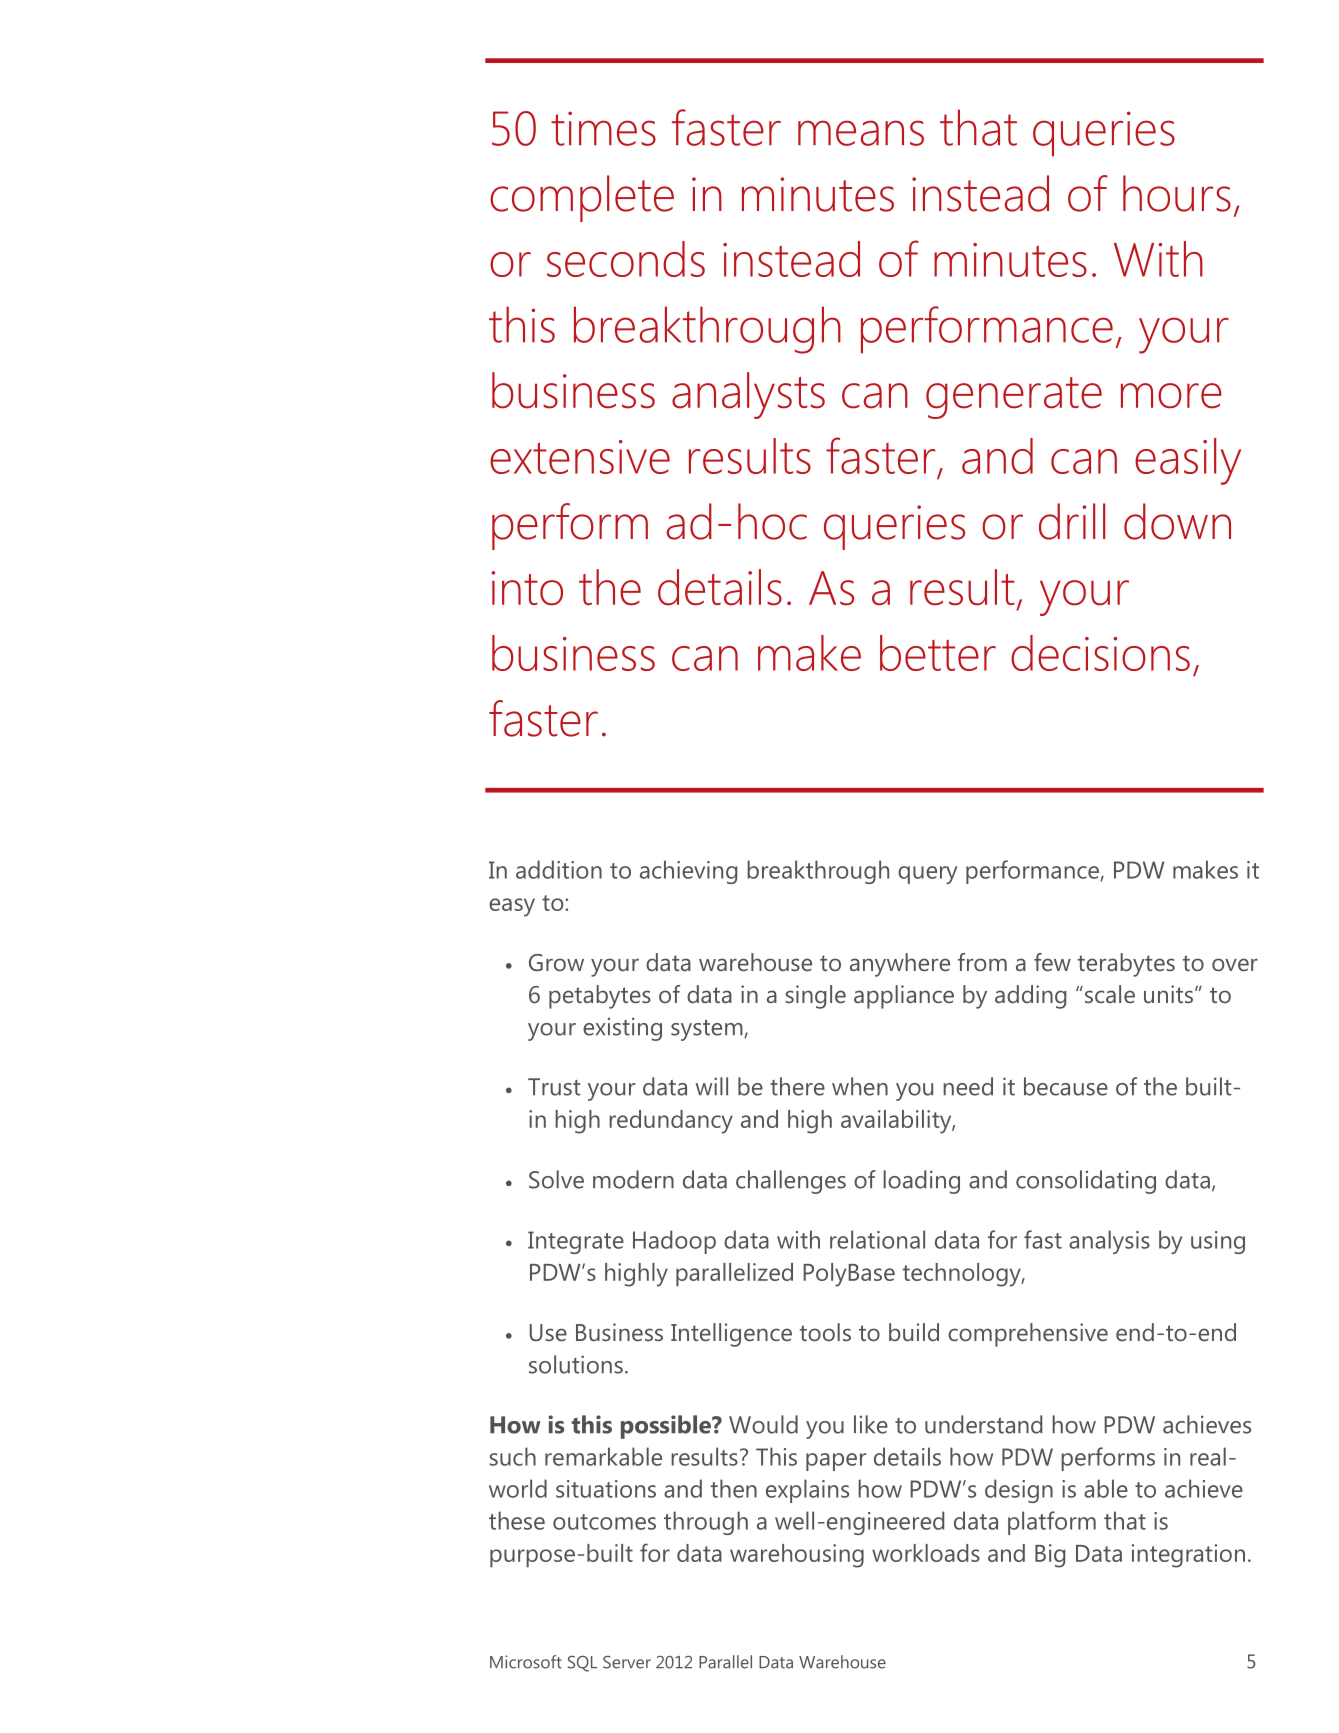  I want to click on easily, so click(1188, 461).
